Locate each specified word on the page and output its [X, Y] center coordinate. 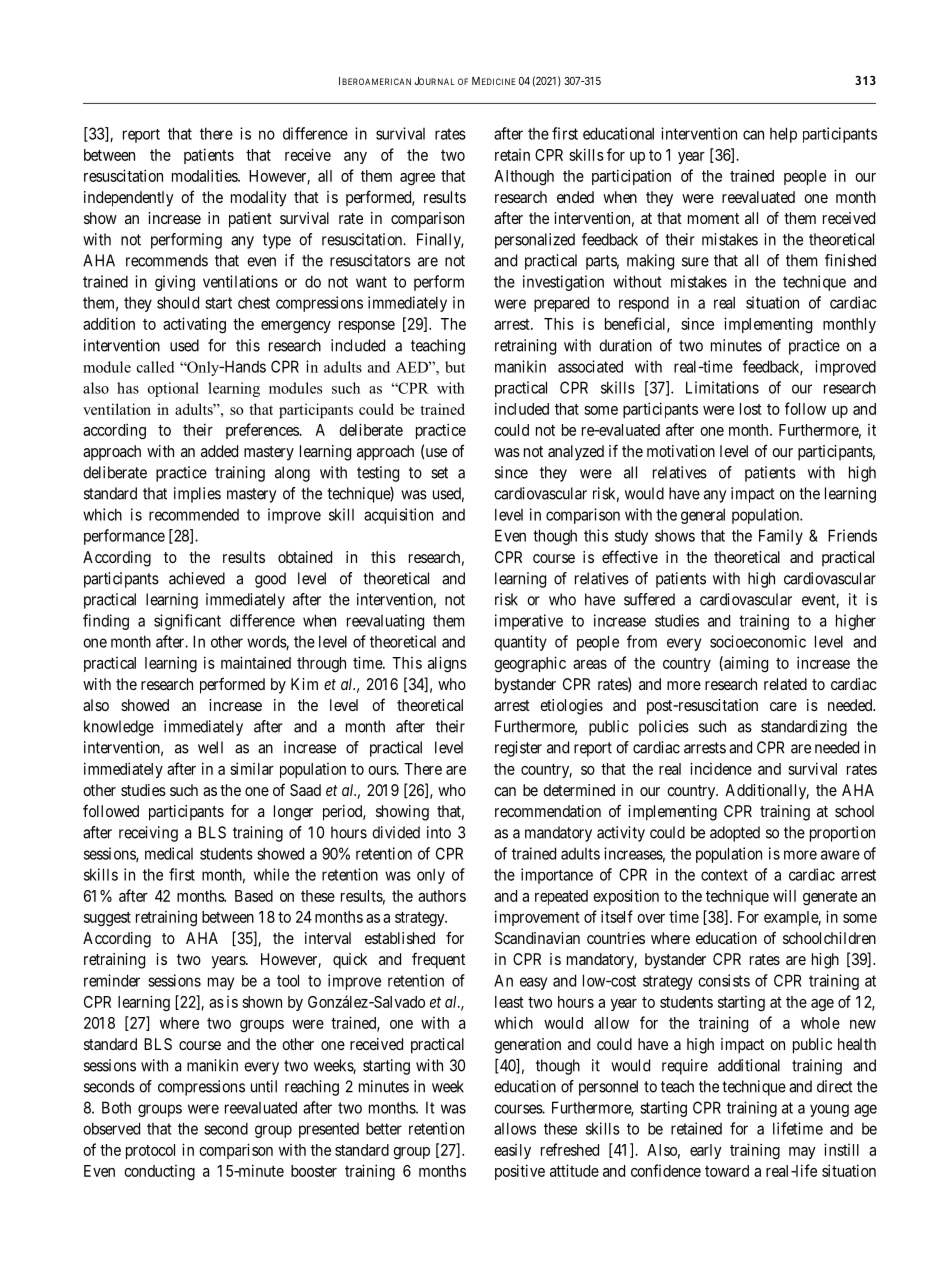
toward [727, 1171]
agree [417, 179]
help [783, 135]
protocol [150, 1151]
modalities [205, 175]
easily [512, 1151]
